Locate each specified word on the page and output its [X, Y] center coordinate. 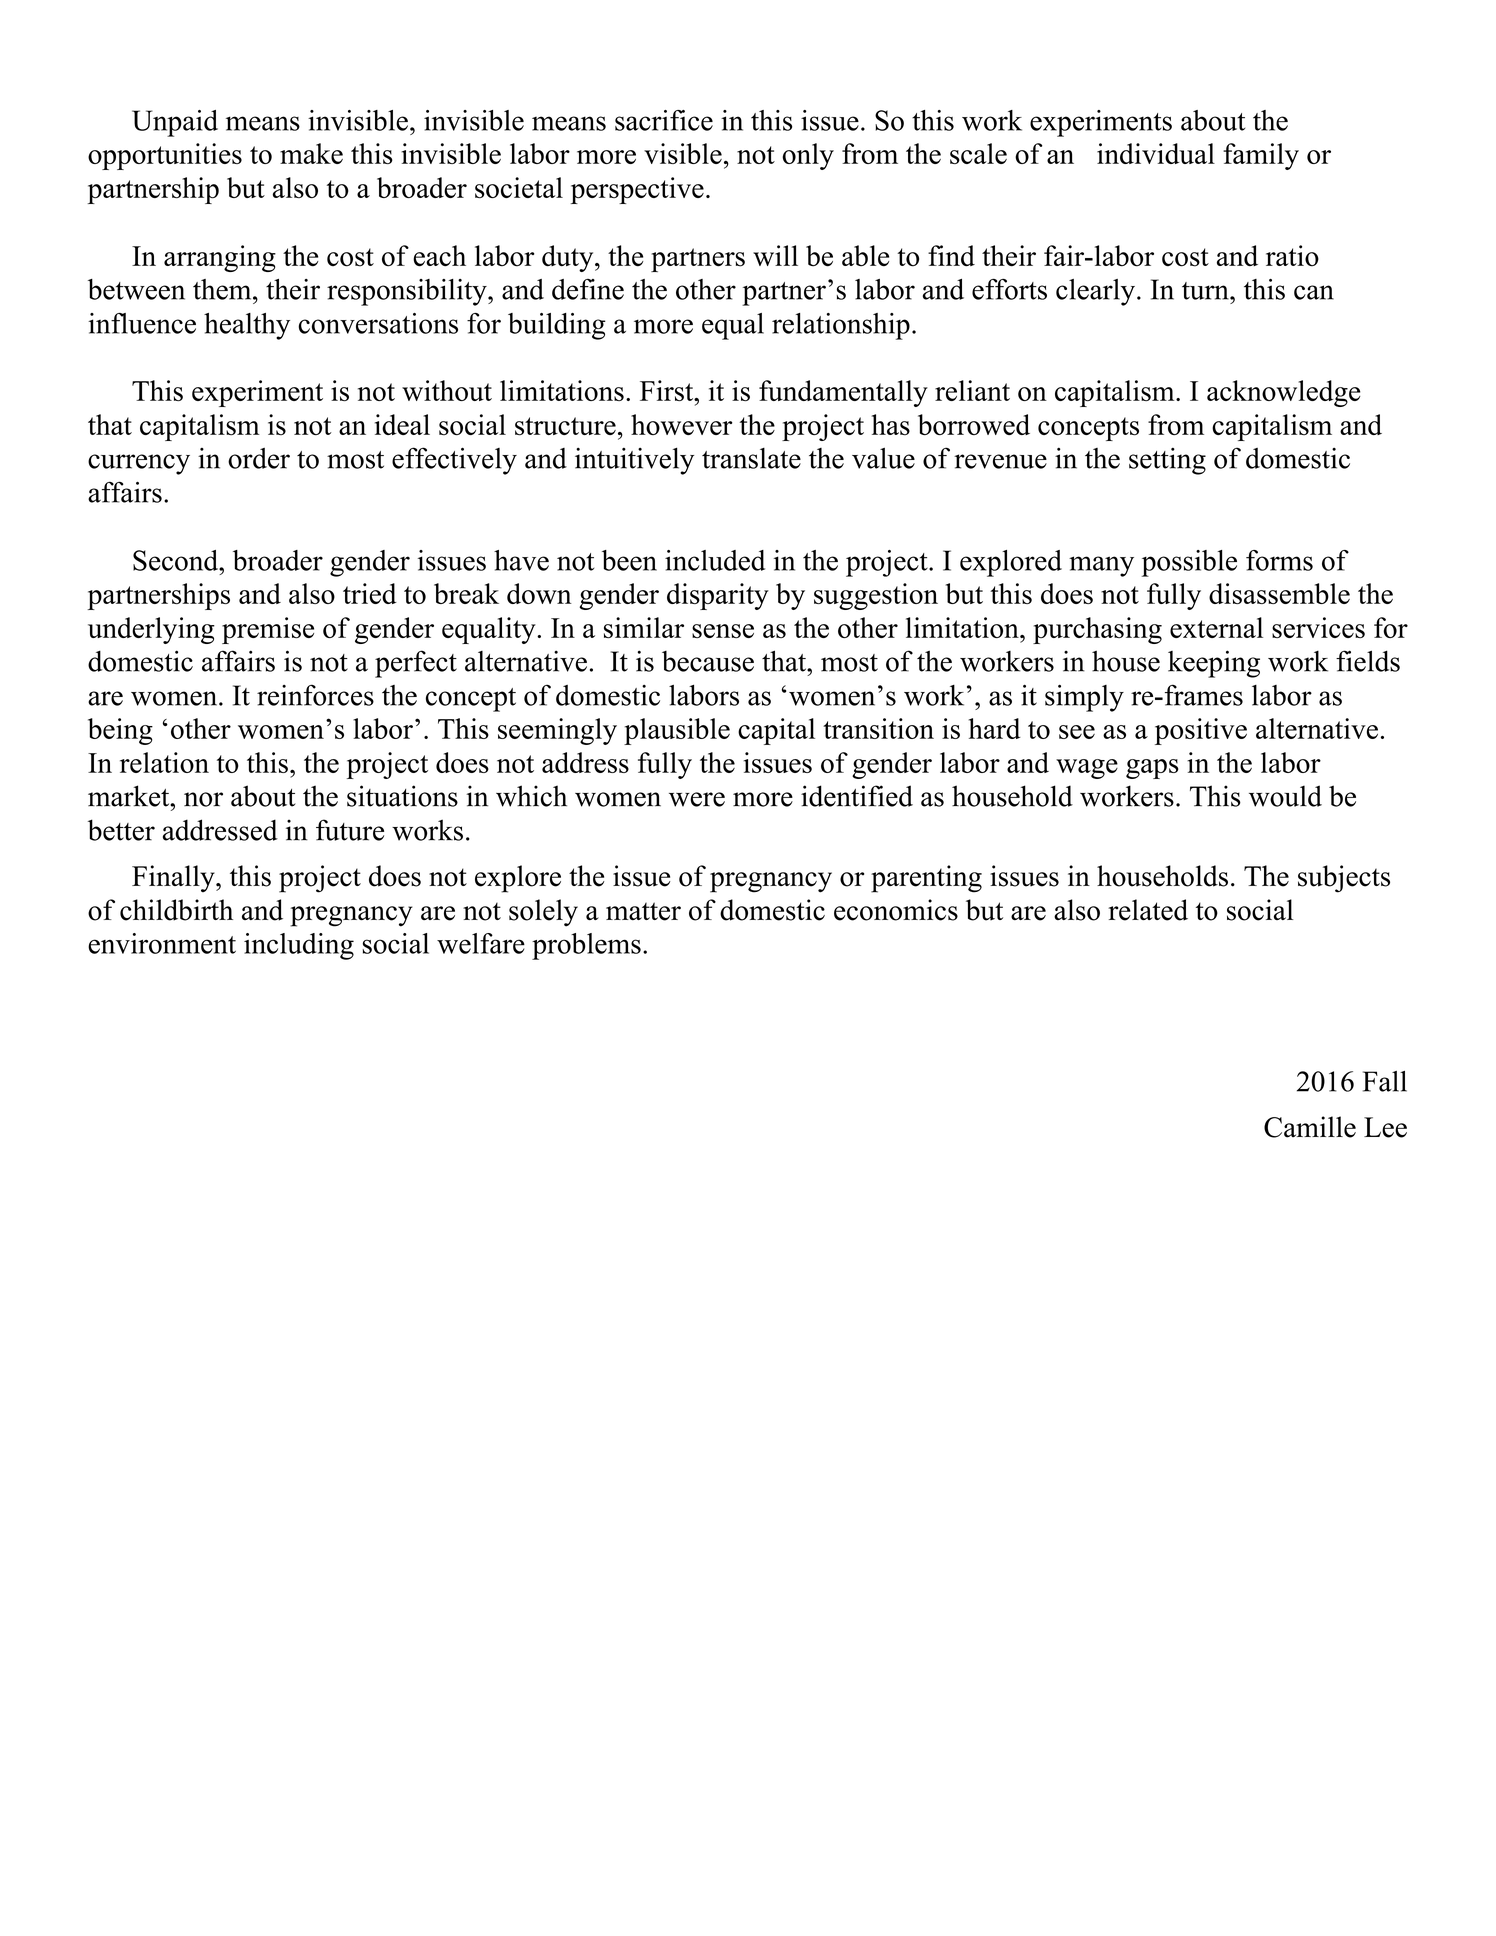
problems [586, 946]
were [697, 799]
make [311, 153]
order [259, 458]
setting [1167, 461]
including [299, 946]
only [808, 156]
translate [751, 458]
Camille [1310, 1127]
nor [203, 799]
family [1261, 156]
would [1285, 796]
